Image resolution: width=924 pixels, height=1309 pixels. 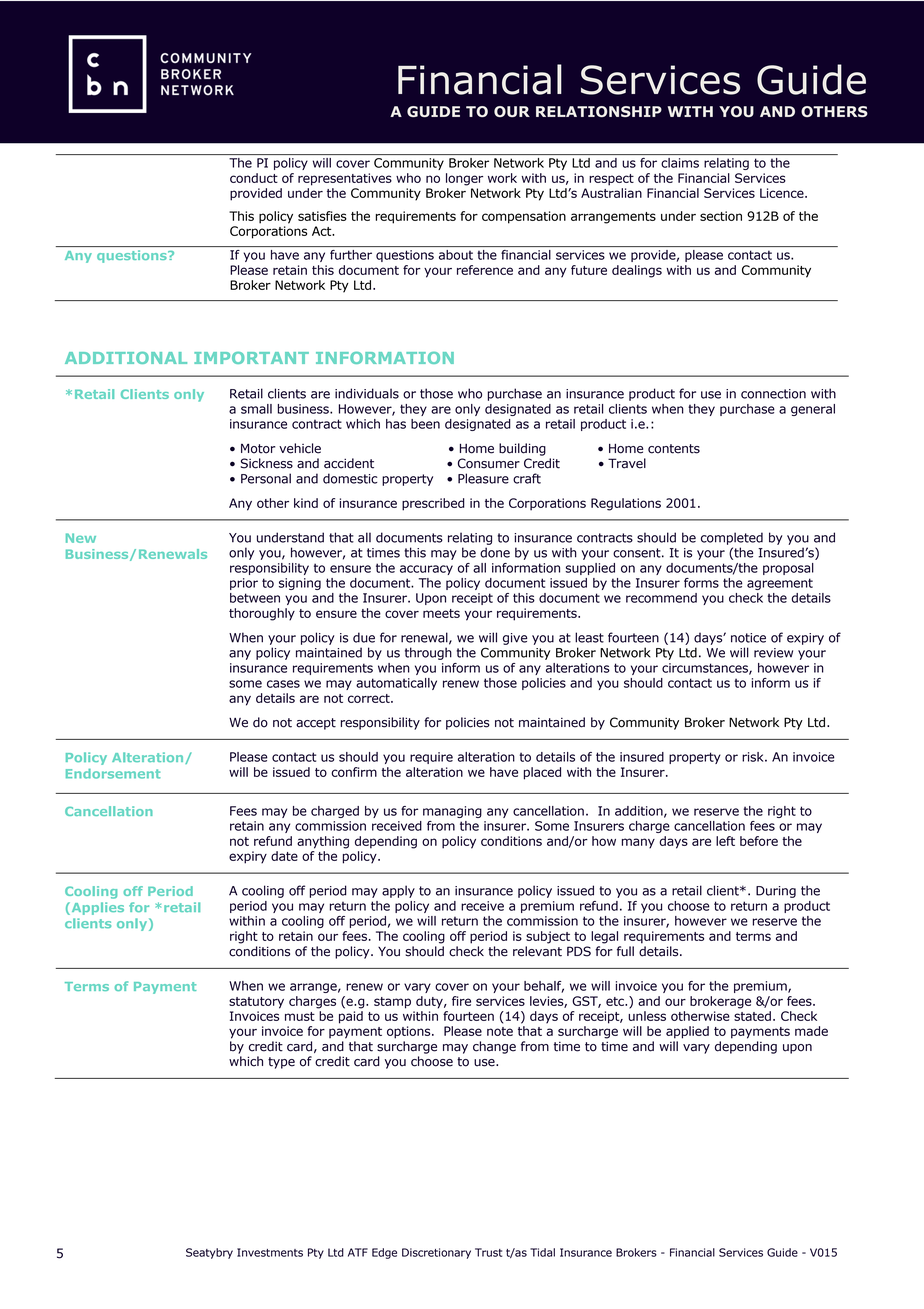 What do you see at coordinates (752, 1016) in the page?
I see `stated` at bounding box center [752, 1016].
